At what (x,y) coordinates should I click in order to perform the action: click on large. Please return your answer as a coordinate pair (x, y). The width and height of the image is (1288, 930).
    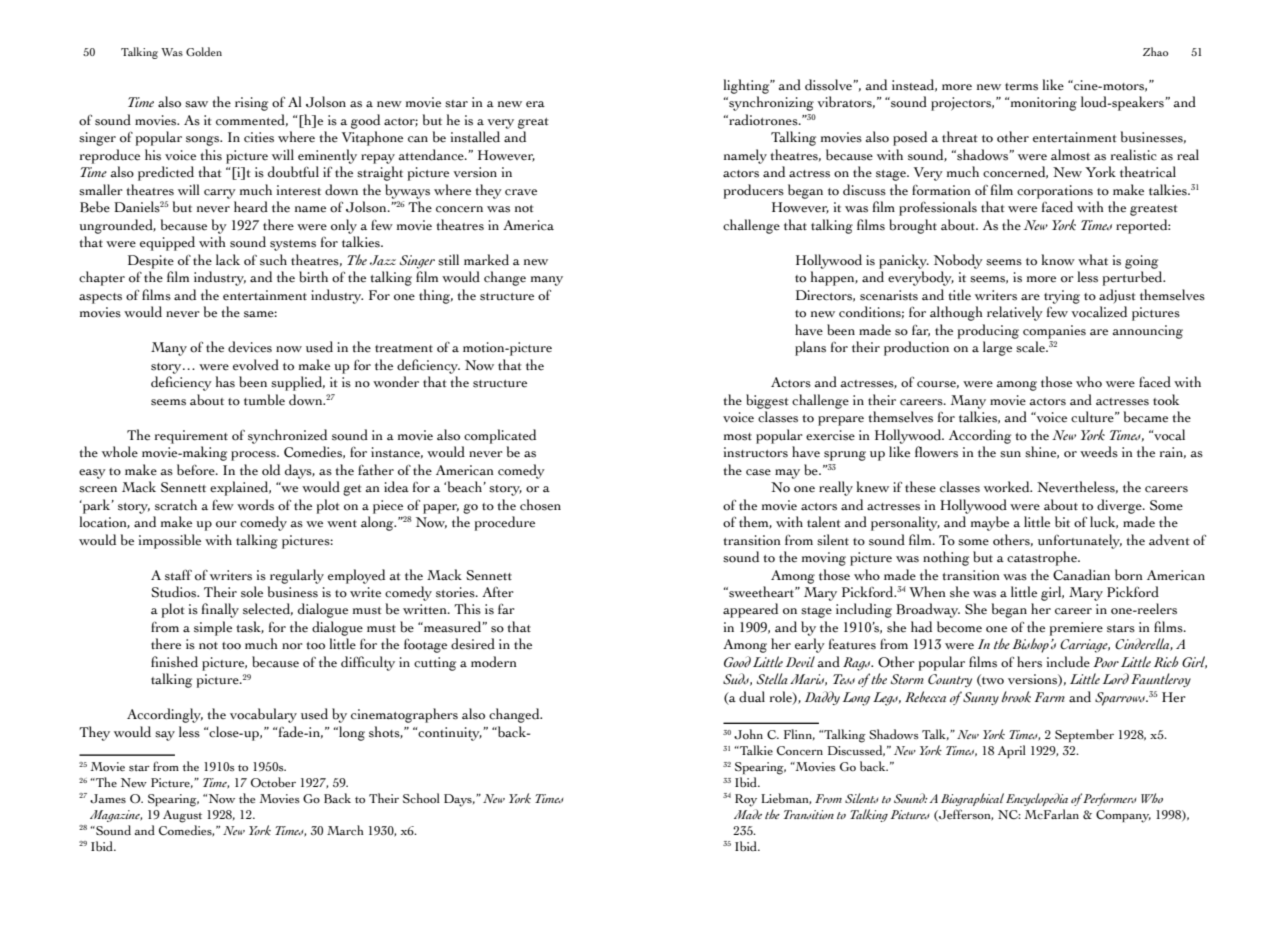
    Looking at the image, I should click on (997, 348).
